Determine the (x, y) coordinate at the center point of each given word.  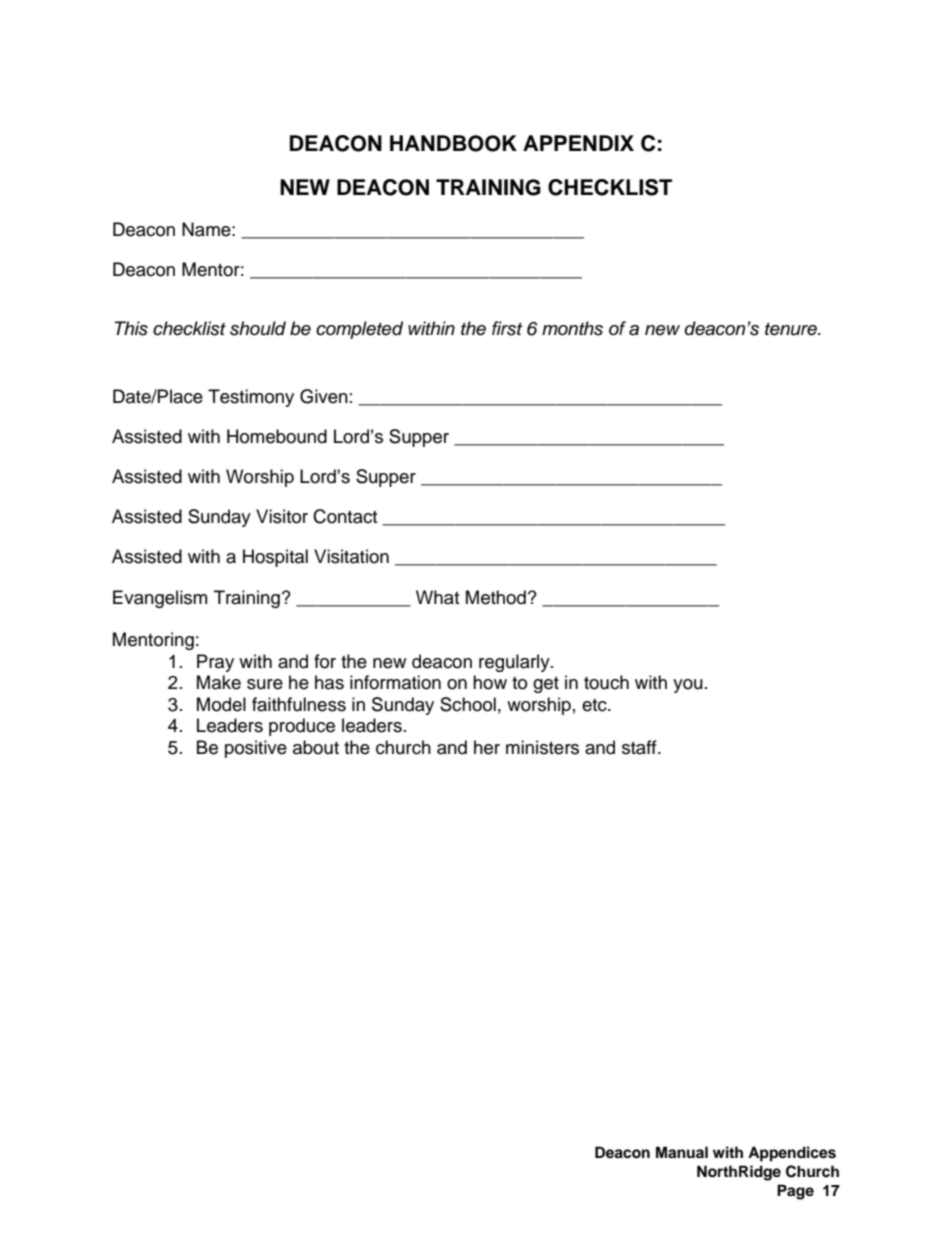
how (490, 682)
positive (256, 749)
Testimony (251, 398)
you (688, 686)
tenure (792, 329)
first (507, 328)
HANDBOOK (453, 143)
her (487, 747)
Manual (682, 1152)
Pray (215, 663)
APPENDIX (578, 143)
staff (640, 747)
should (258, 328)
